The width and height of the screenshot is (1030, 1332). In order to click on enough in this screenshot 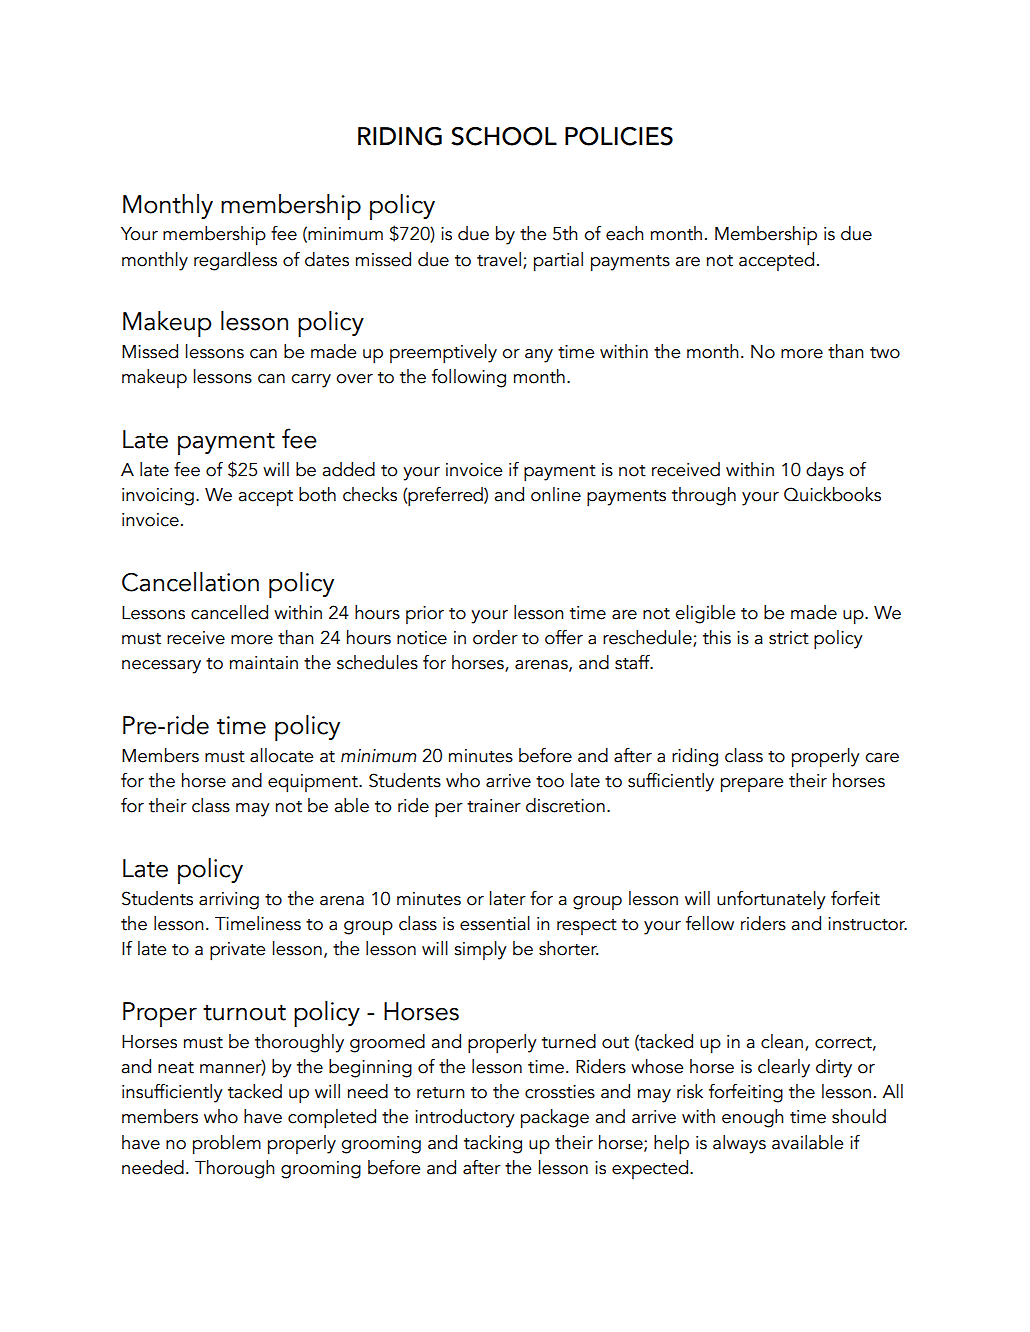, I will do `click(753, 1118)`.
